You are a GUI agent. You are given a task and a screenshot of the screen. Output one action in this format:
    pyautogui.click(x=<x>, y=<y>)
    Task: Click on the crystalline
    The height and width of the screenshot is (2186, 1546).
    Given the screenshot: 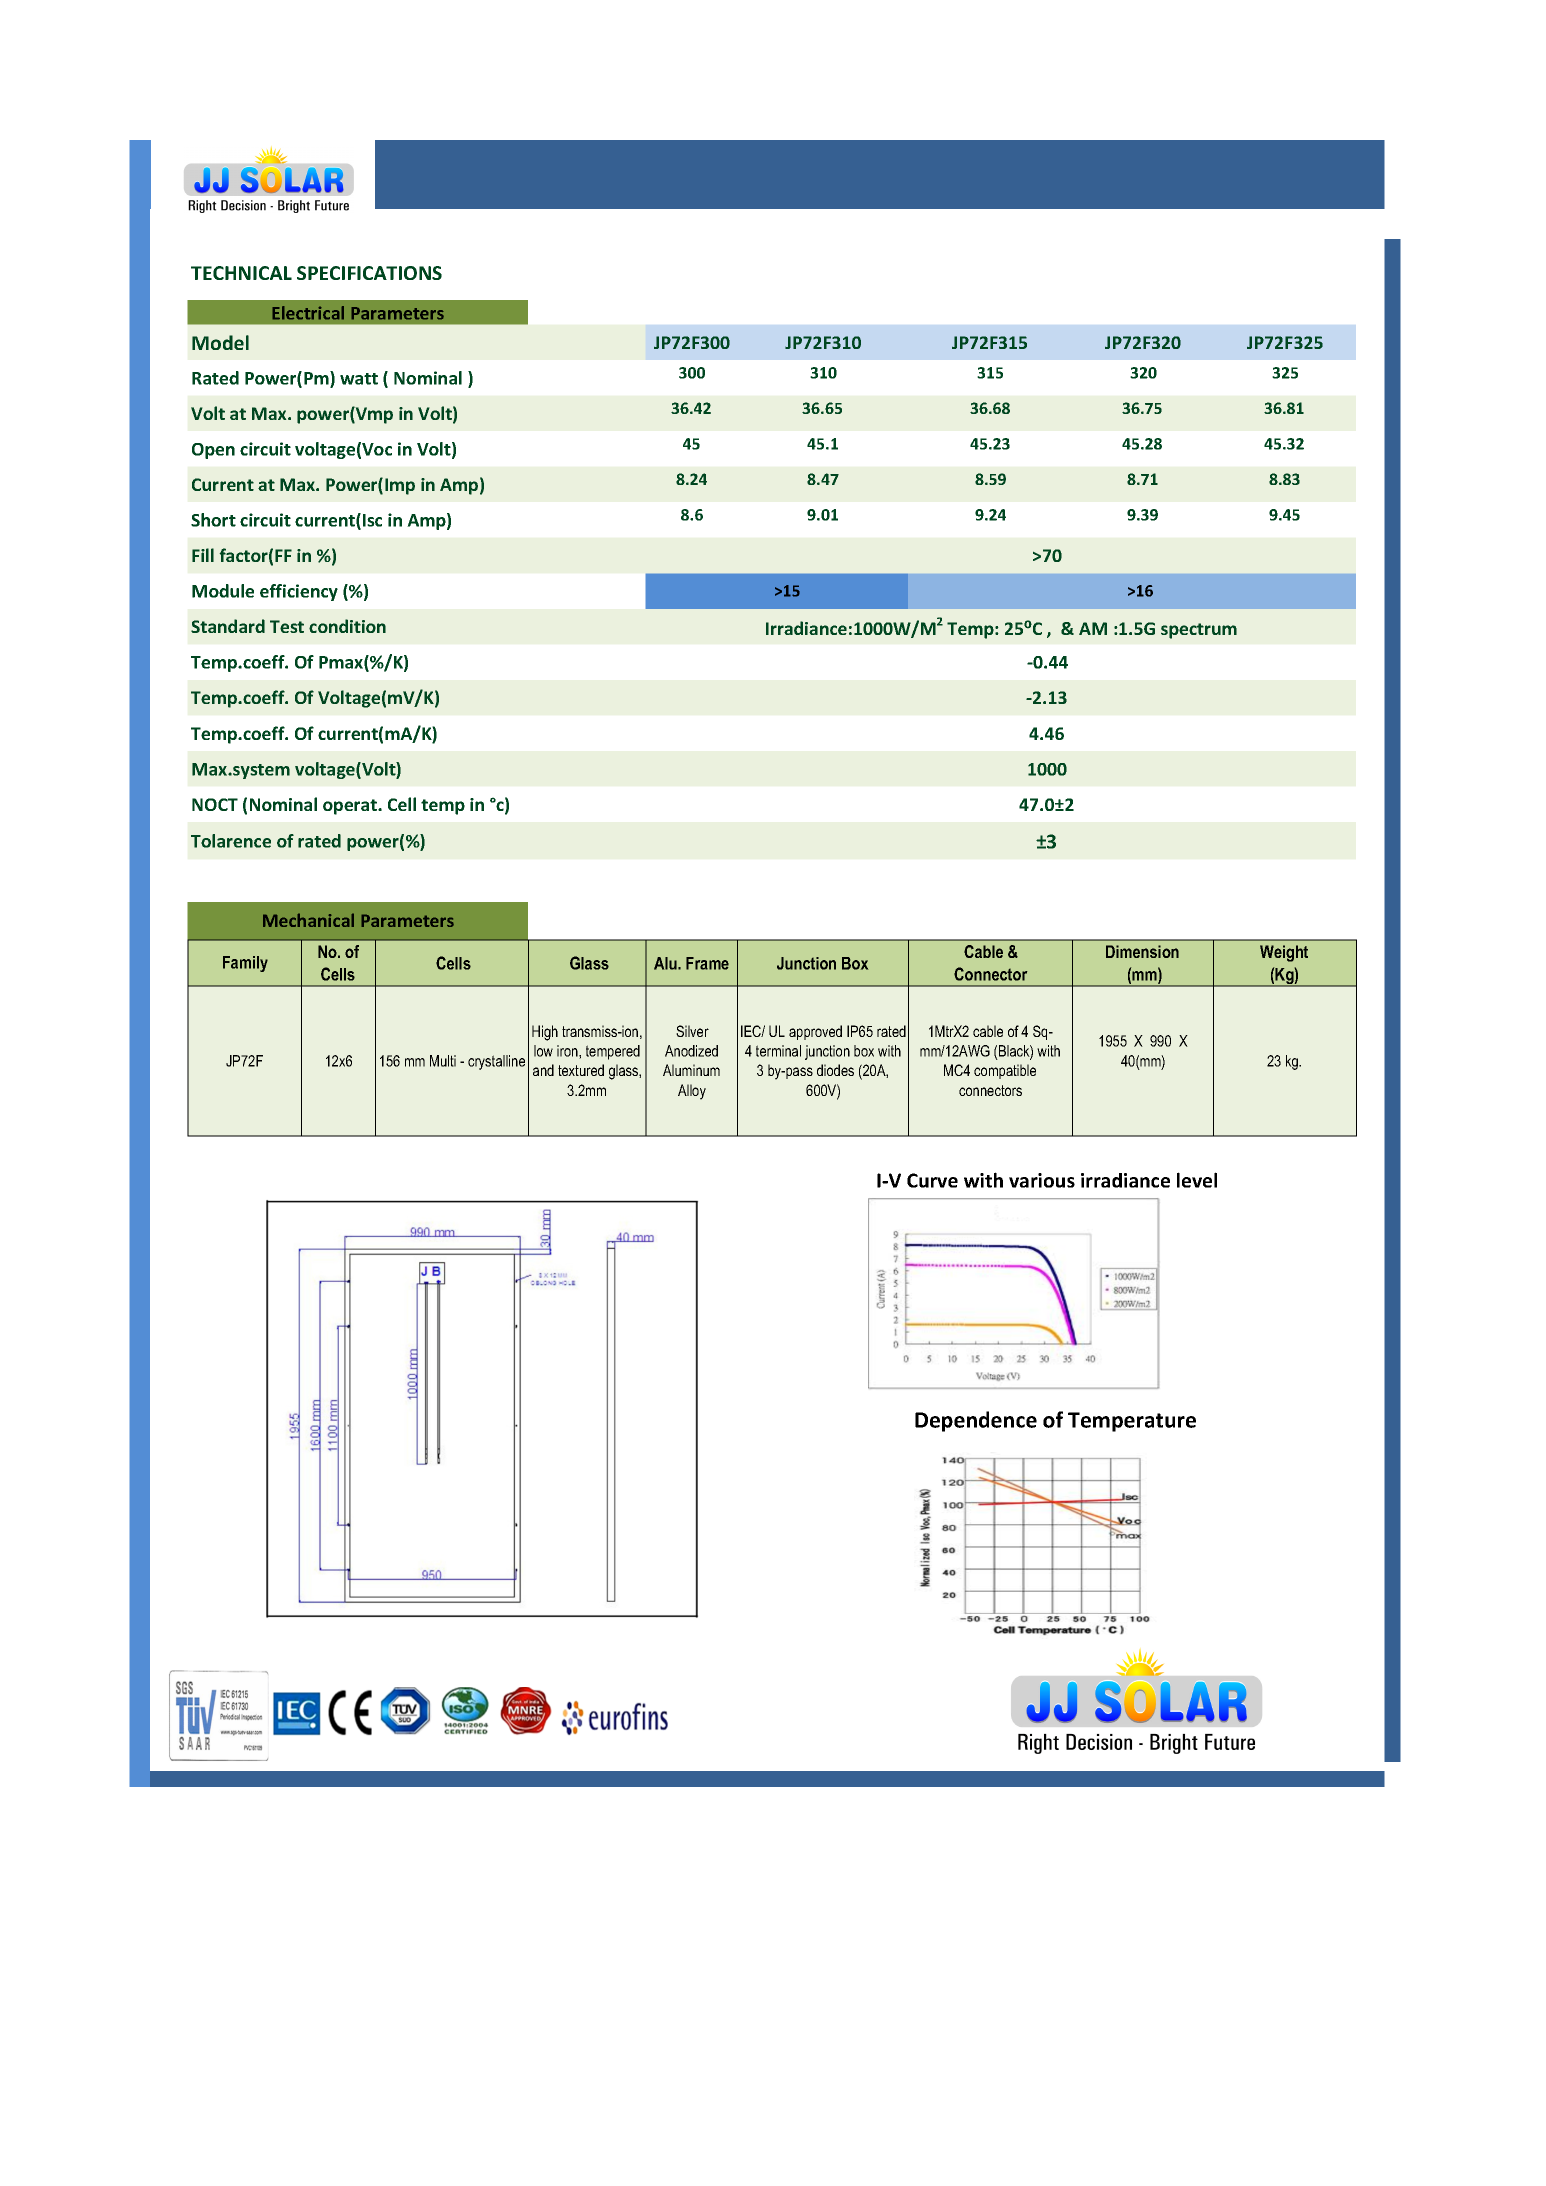 What is the action you would take?
    pyautogui.click(x=496, y=1062)
